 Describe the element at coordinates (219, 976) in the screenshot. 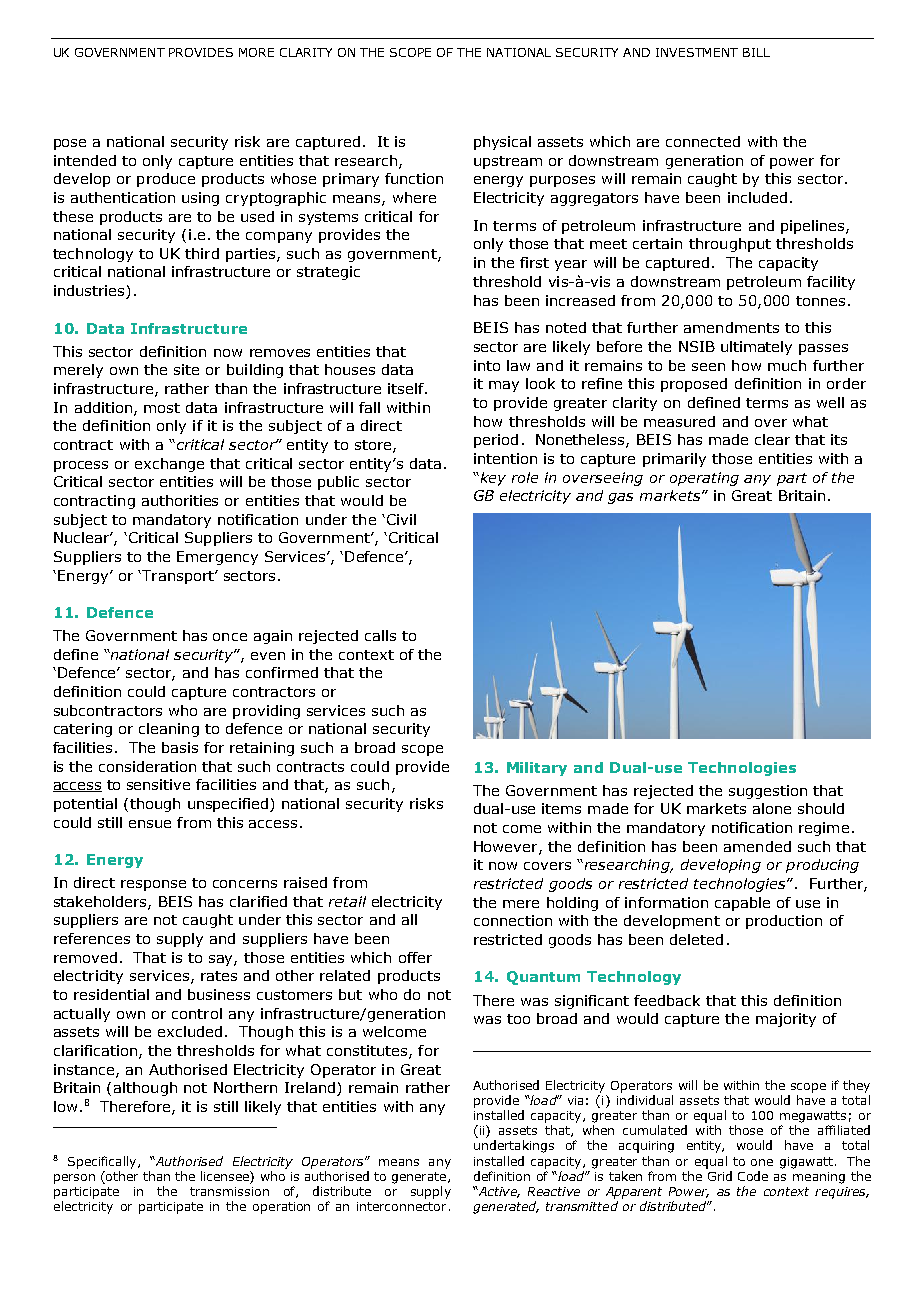

I see `rates` at that location.
